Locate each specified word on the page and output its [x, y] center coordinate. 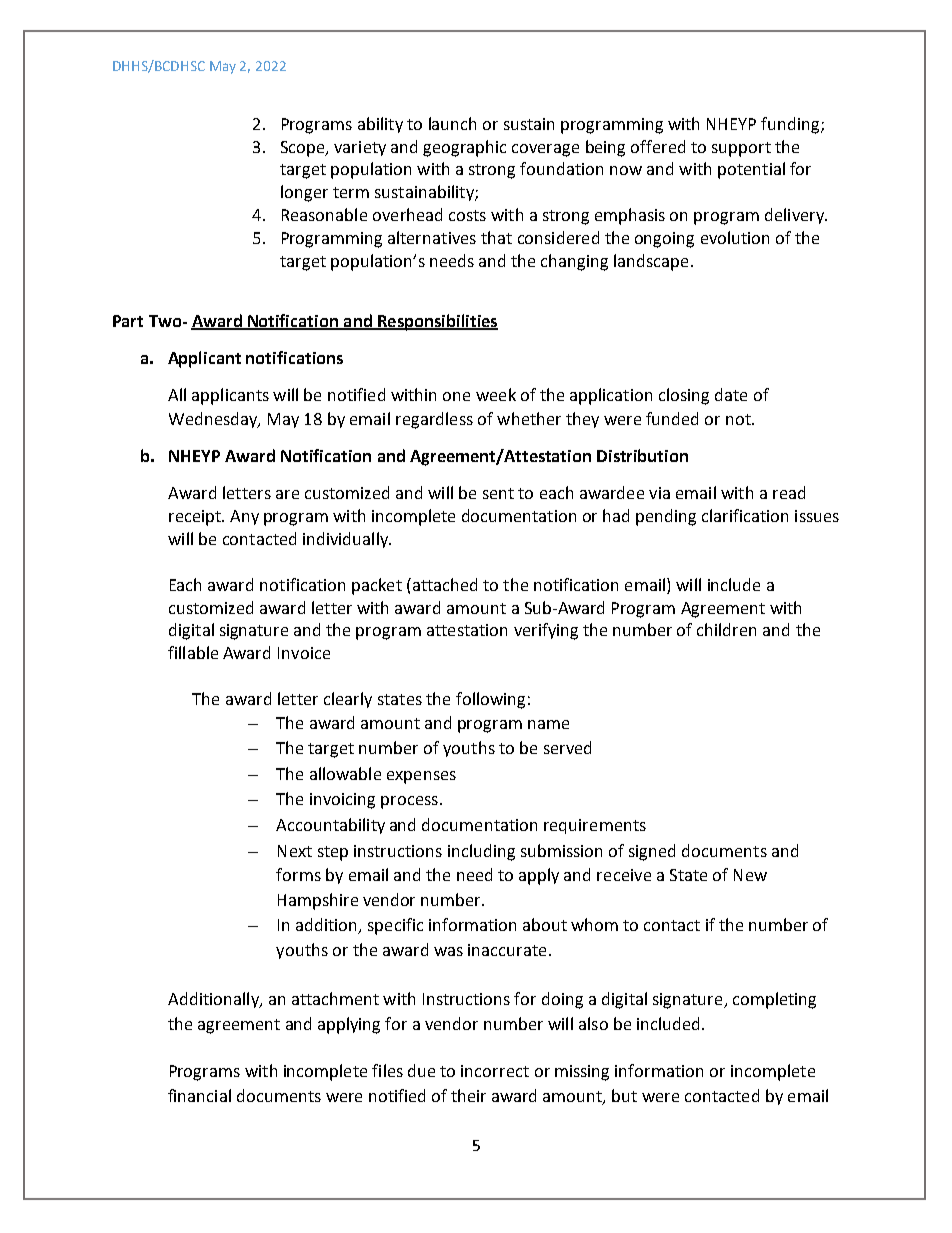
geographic [464, 148]
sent [498, 493]
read [789, 492]
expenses [421, 777]
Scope [304, 149]
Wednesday [214, 420]
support [741, 149]
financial [199, 1095]
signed [652, 852]
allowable [345, 773]
